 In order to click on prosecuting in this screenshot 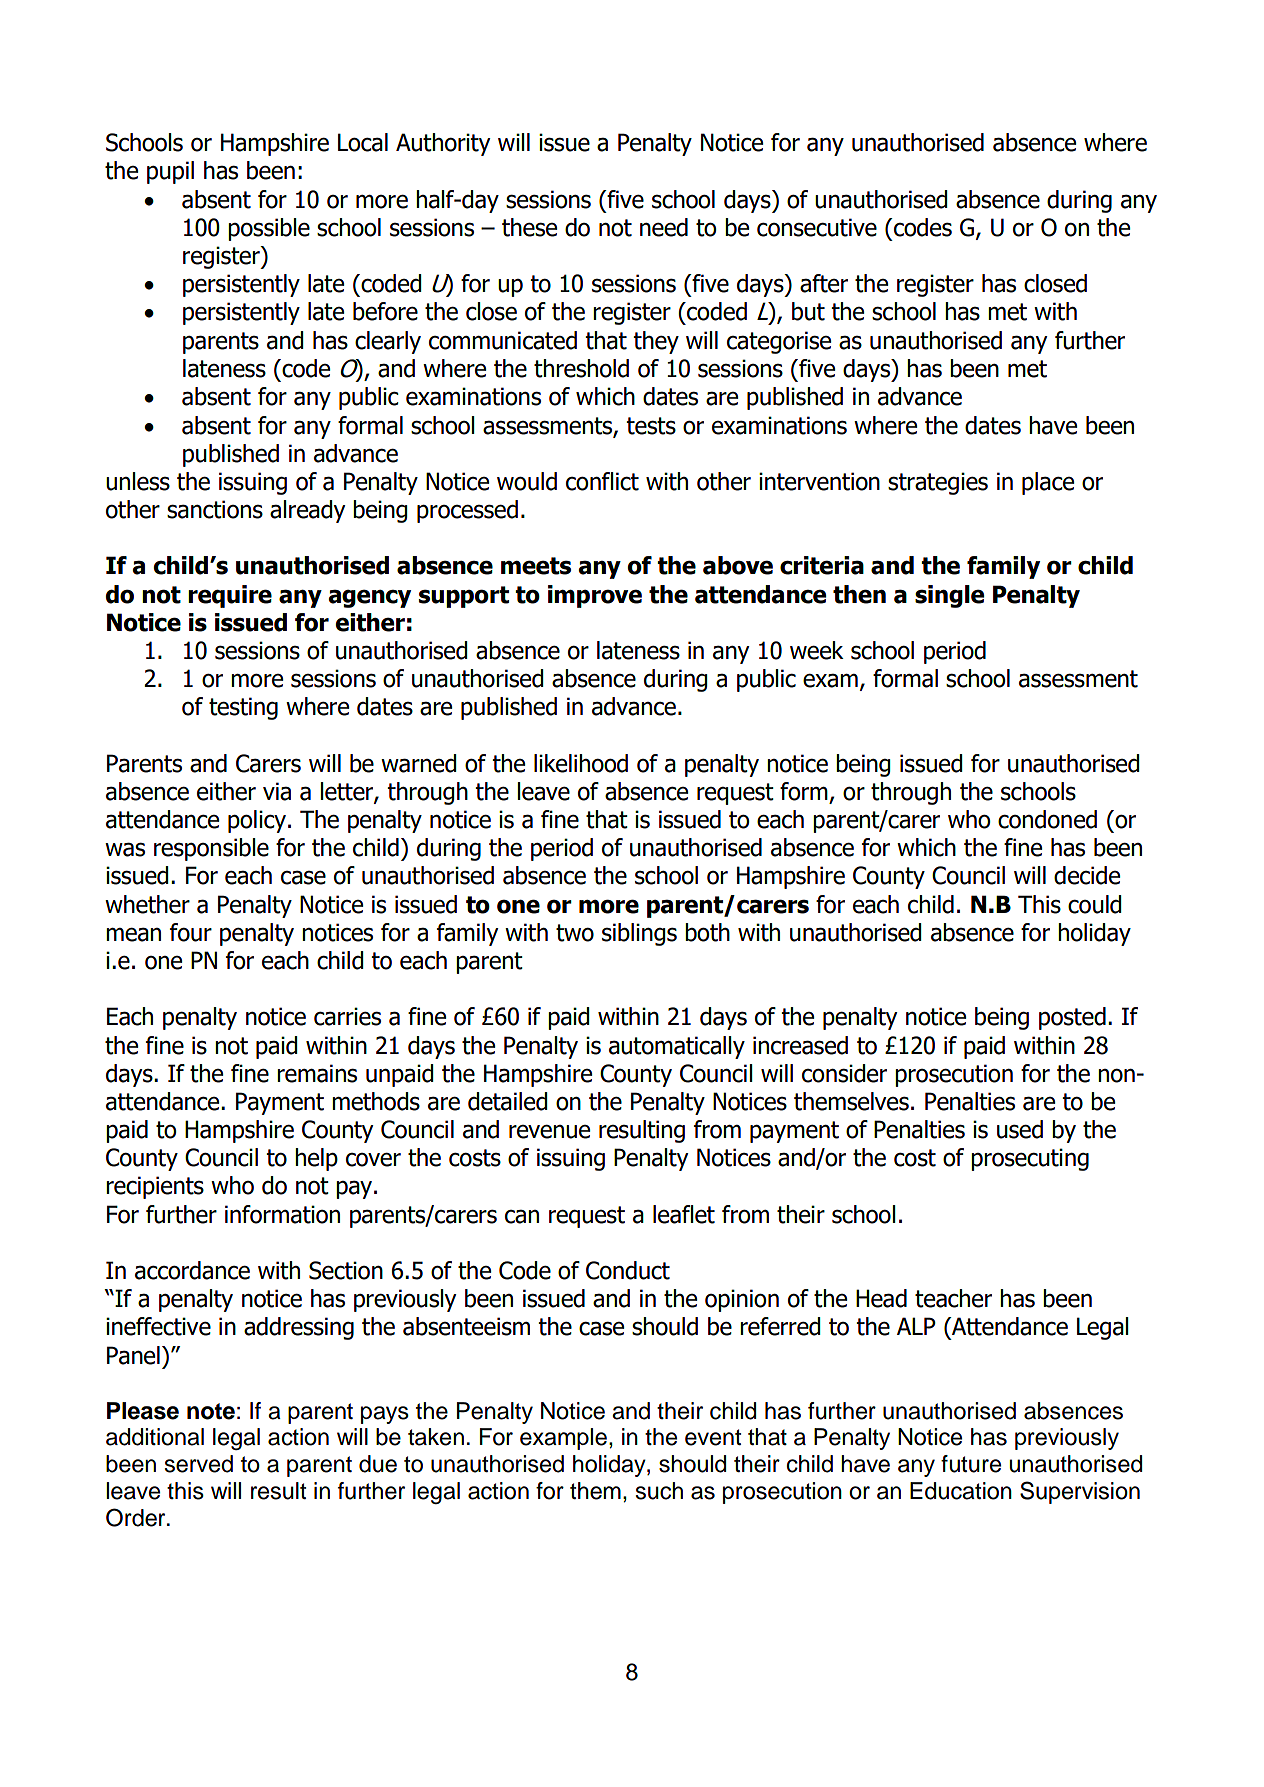, I will do `click(1030, 1159)`.
